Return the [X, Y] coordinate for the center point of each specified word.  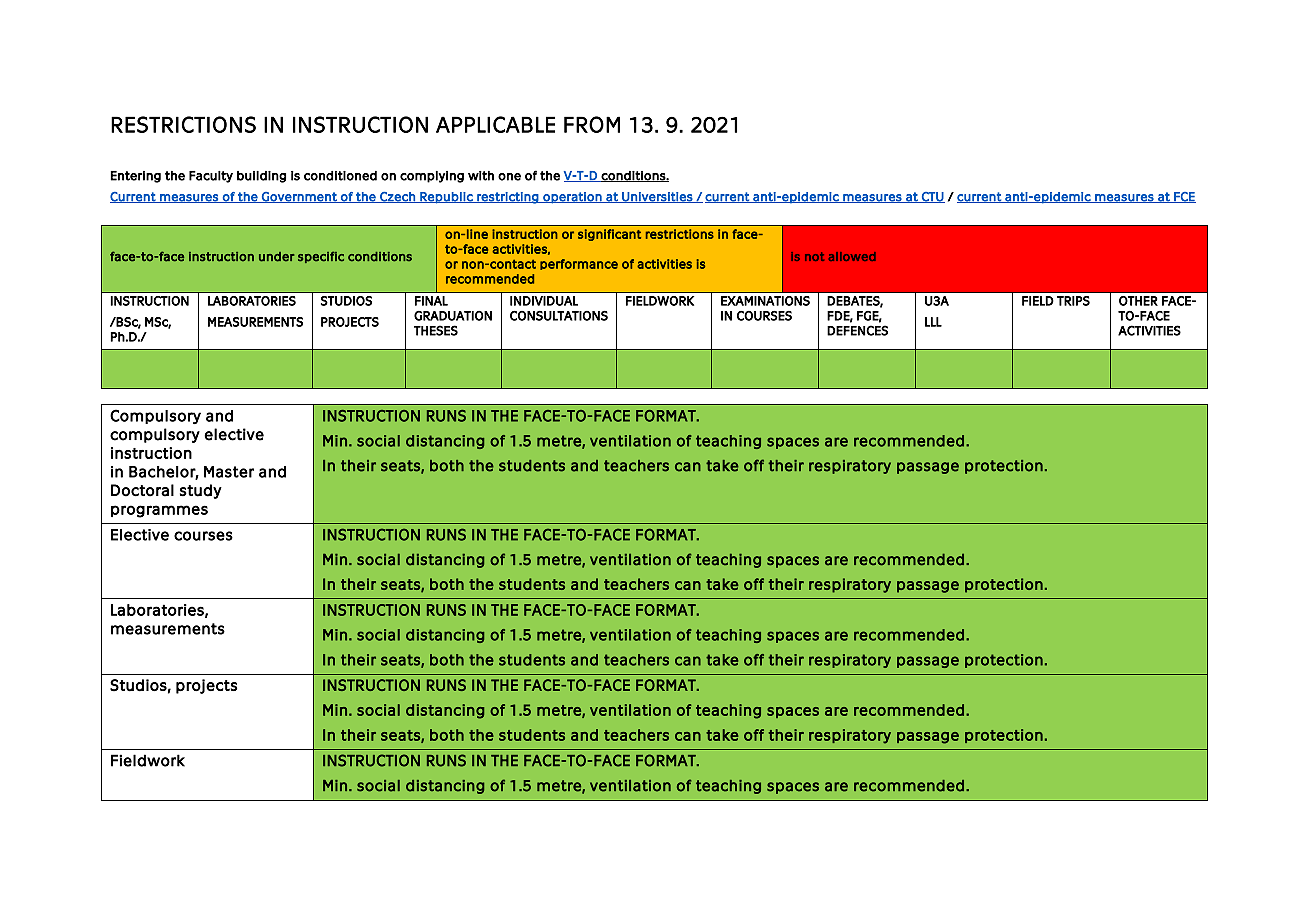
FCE [1184, 197]
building [261, 177]
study [201, 491]
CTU [932, 197]
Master [229, 472]
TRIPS [1073, 301]
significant [609, 235]
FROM [592, 124]
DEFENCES [857, 330]
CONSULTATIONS [559, 316]
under [276, 257]
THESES [436, 330]
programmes [159, 511]
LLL [933, 322]
